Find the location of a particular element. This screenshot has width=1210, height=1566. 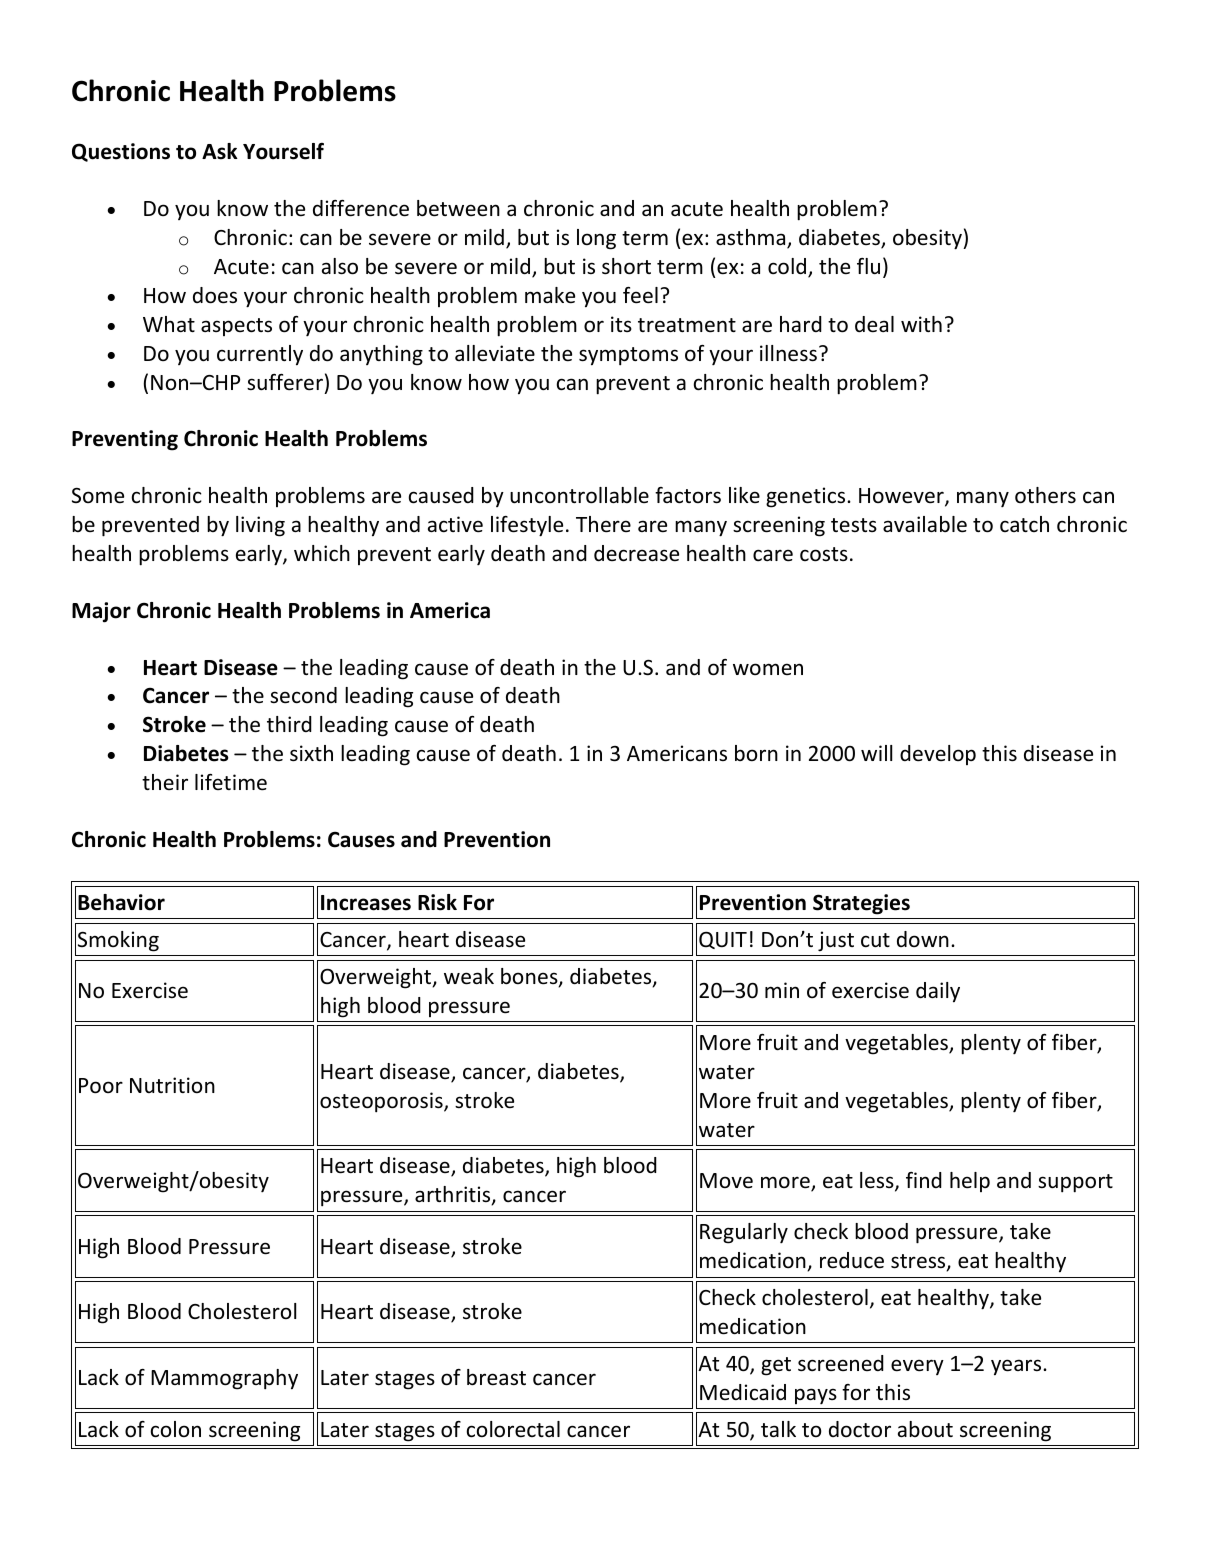

Ask is located at coordinates (220, 151).
